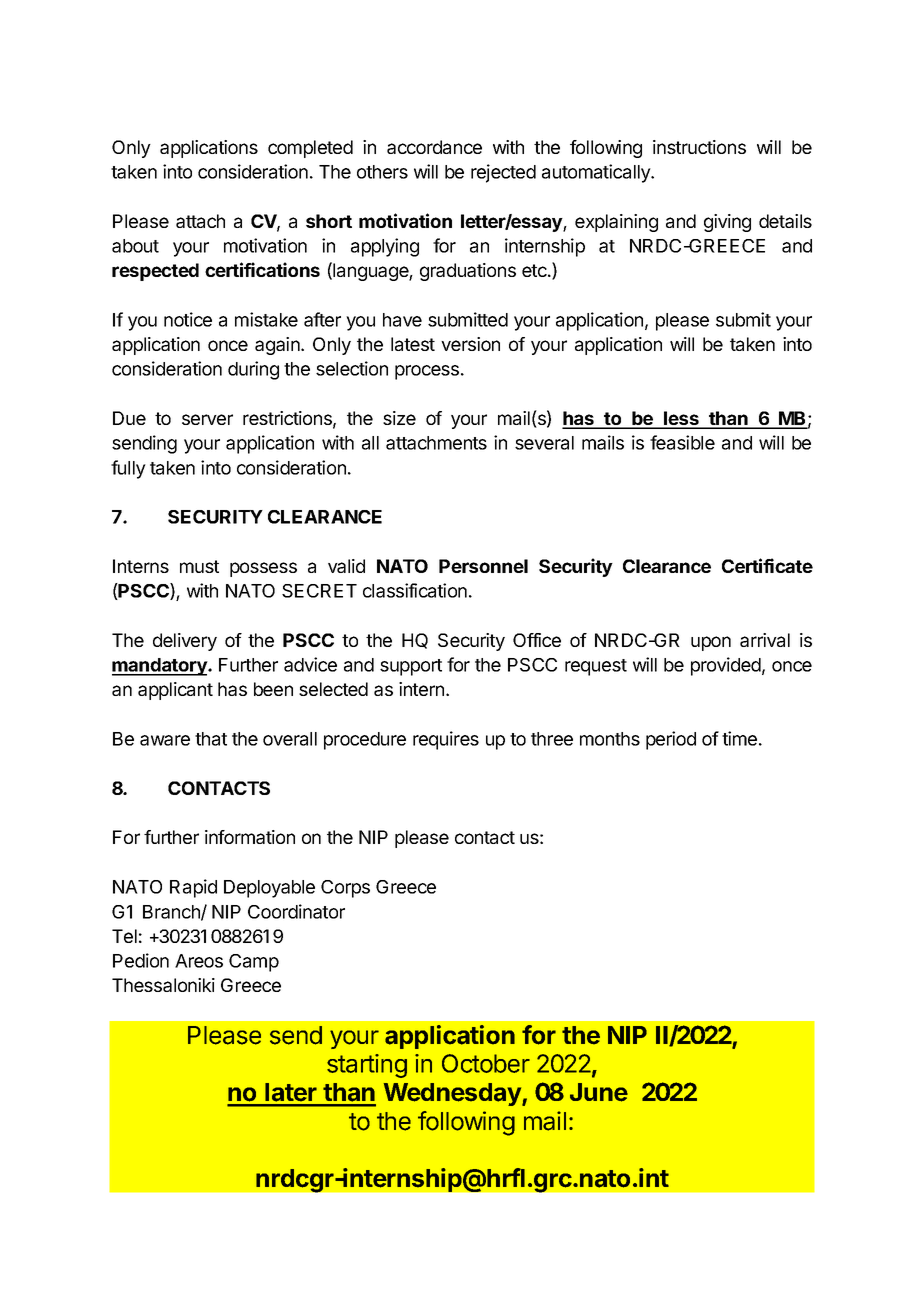 Image resolution: width=924 pixels, height=1308 pixels. I want to click on upon, so click(711, 643).
